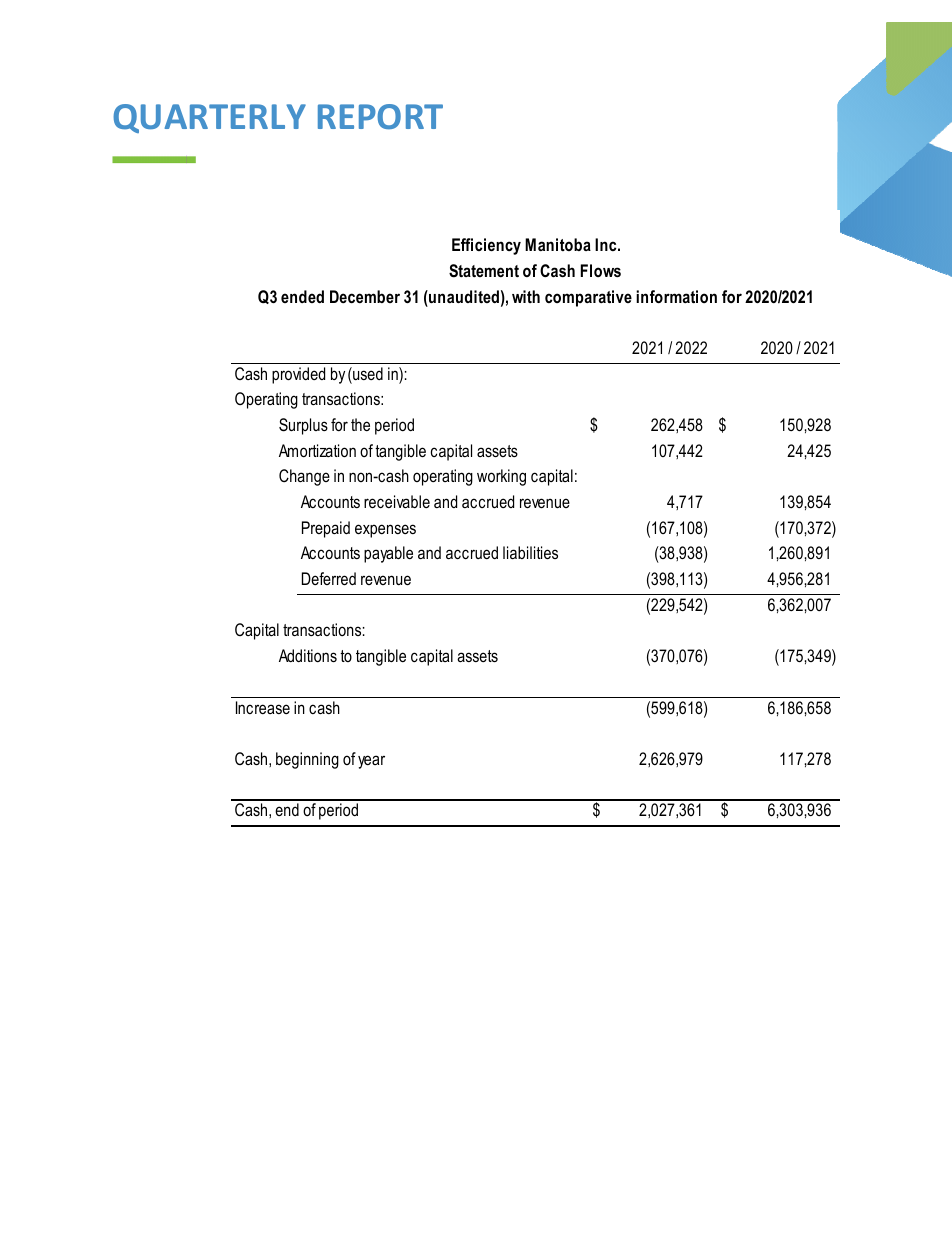 The image size is (952, 1233). Describe the element at coordinates (484, 271) in the page. I see `Statement` at that location.
